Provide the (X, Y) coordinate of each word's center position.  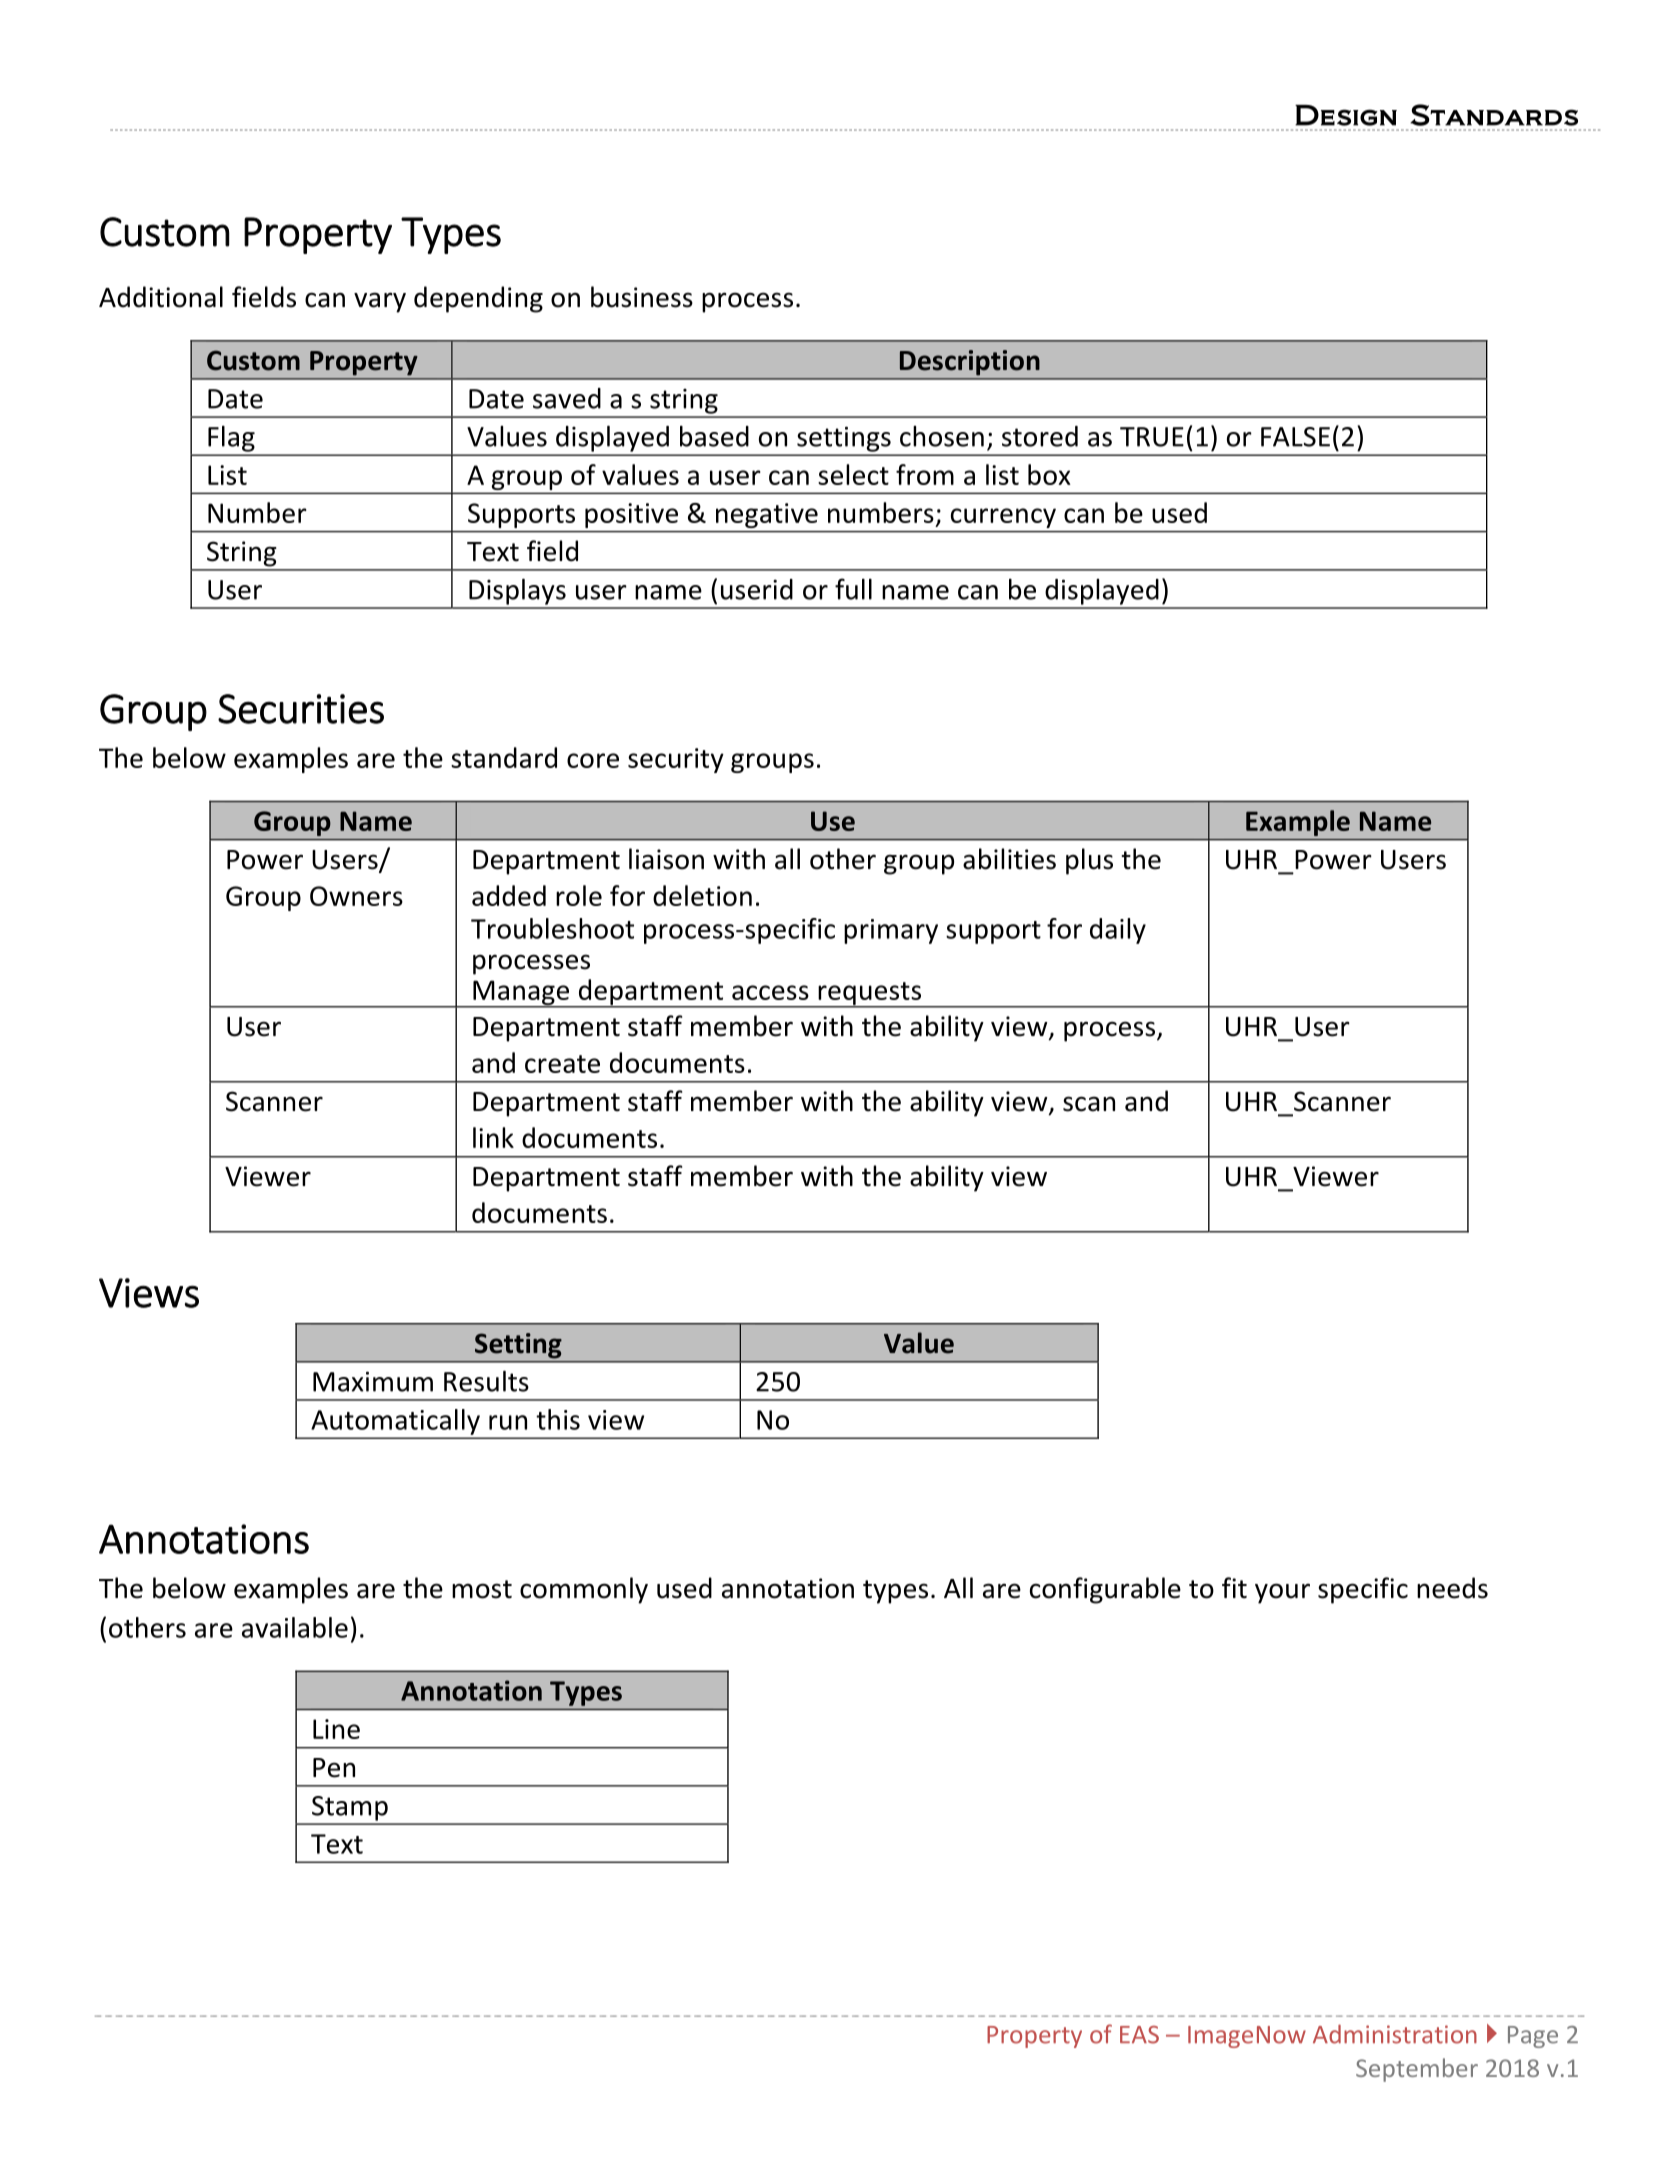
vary (380, 302)
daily (1118, 931)
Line (336, 1729)
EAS (1139, 2035)
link (493, 1137)
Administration (1395, 2034)
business (642, 297)
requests (869, 995)
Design (1346, 115)
